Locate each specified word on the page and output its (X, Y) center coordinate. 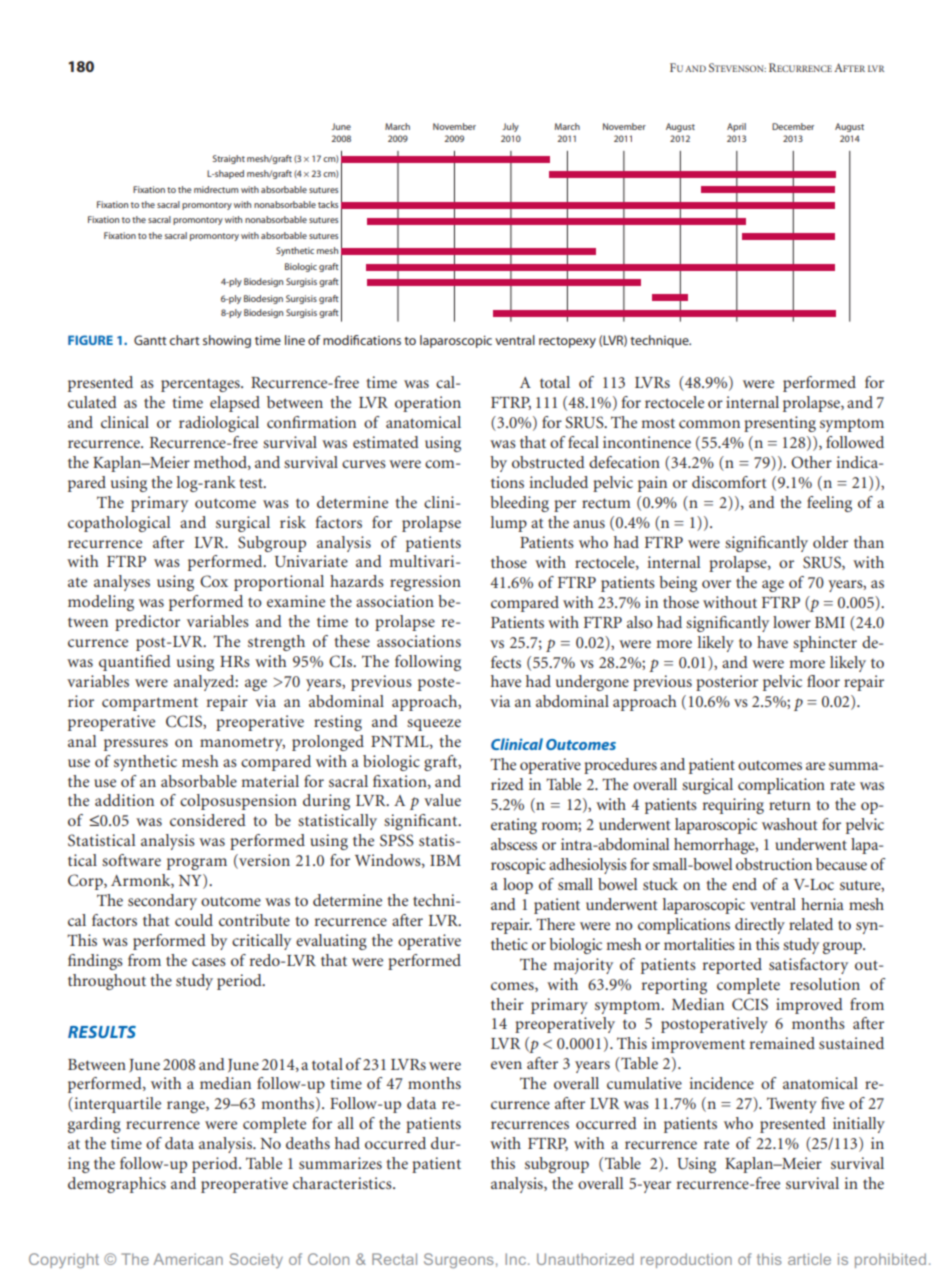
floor (823, 681)
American (188, 1259)
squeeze (434, 725)
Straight (229, 159)
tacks (328, 204)
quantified (135, 663)
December (793, 126)
